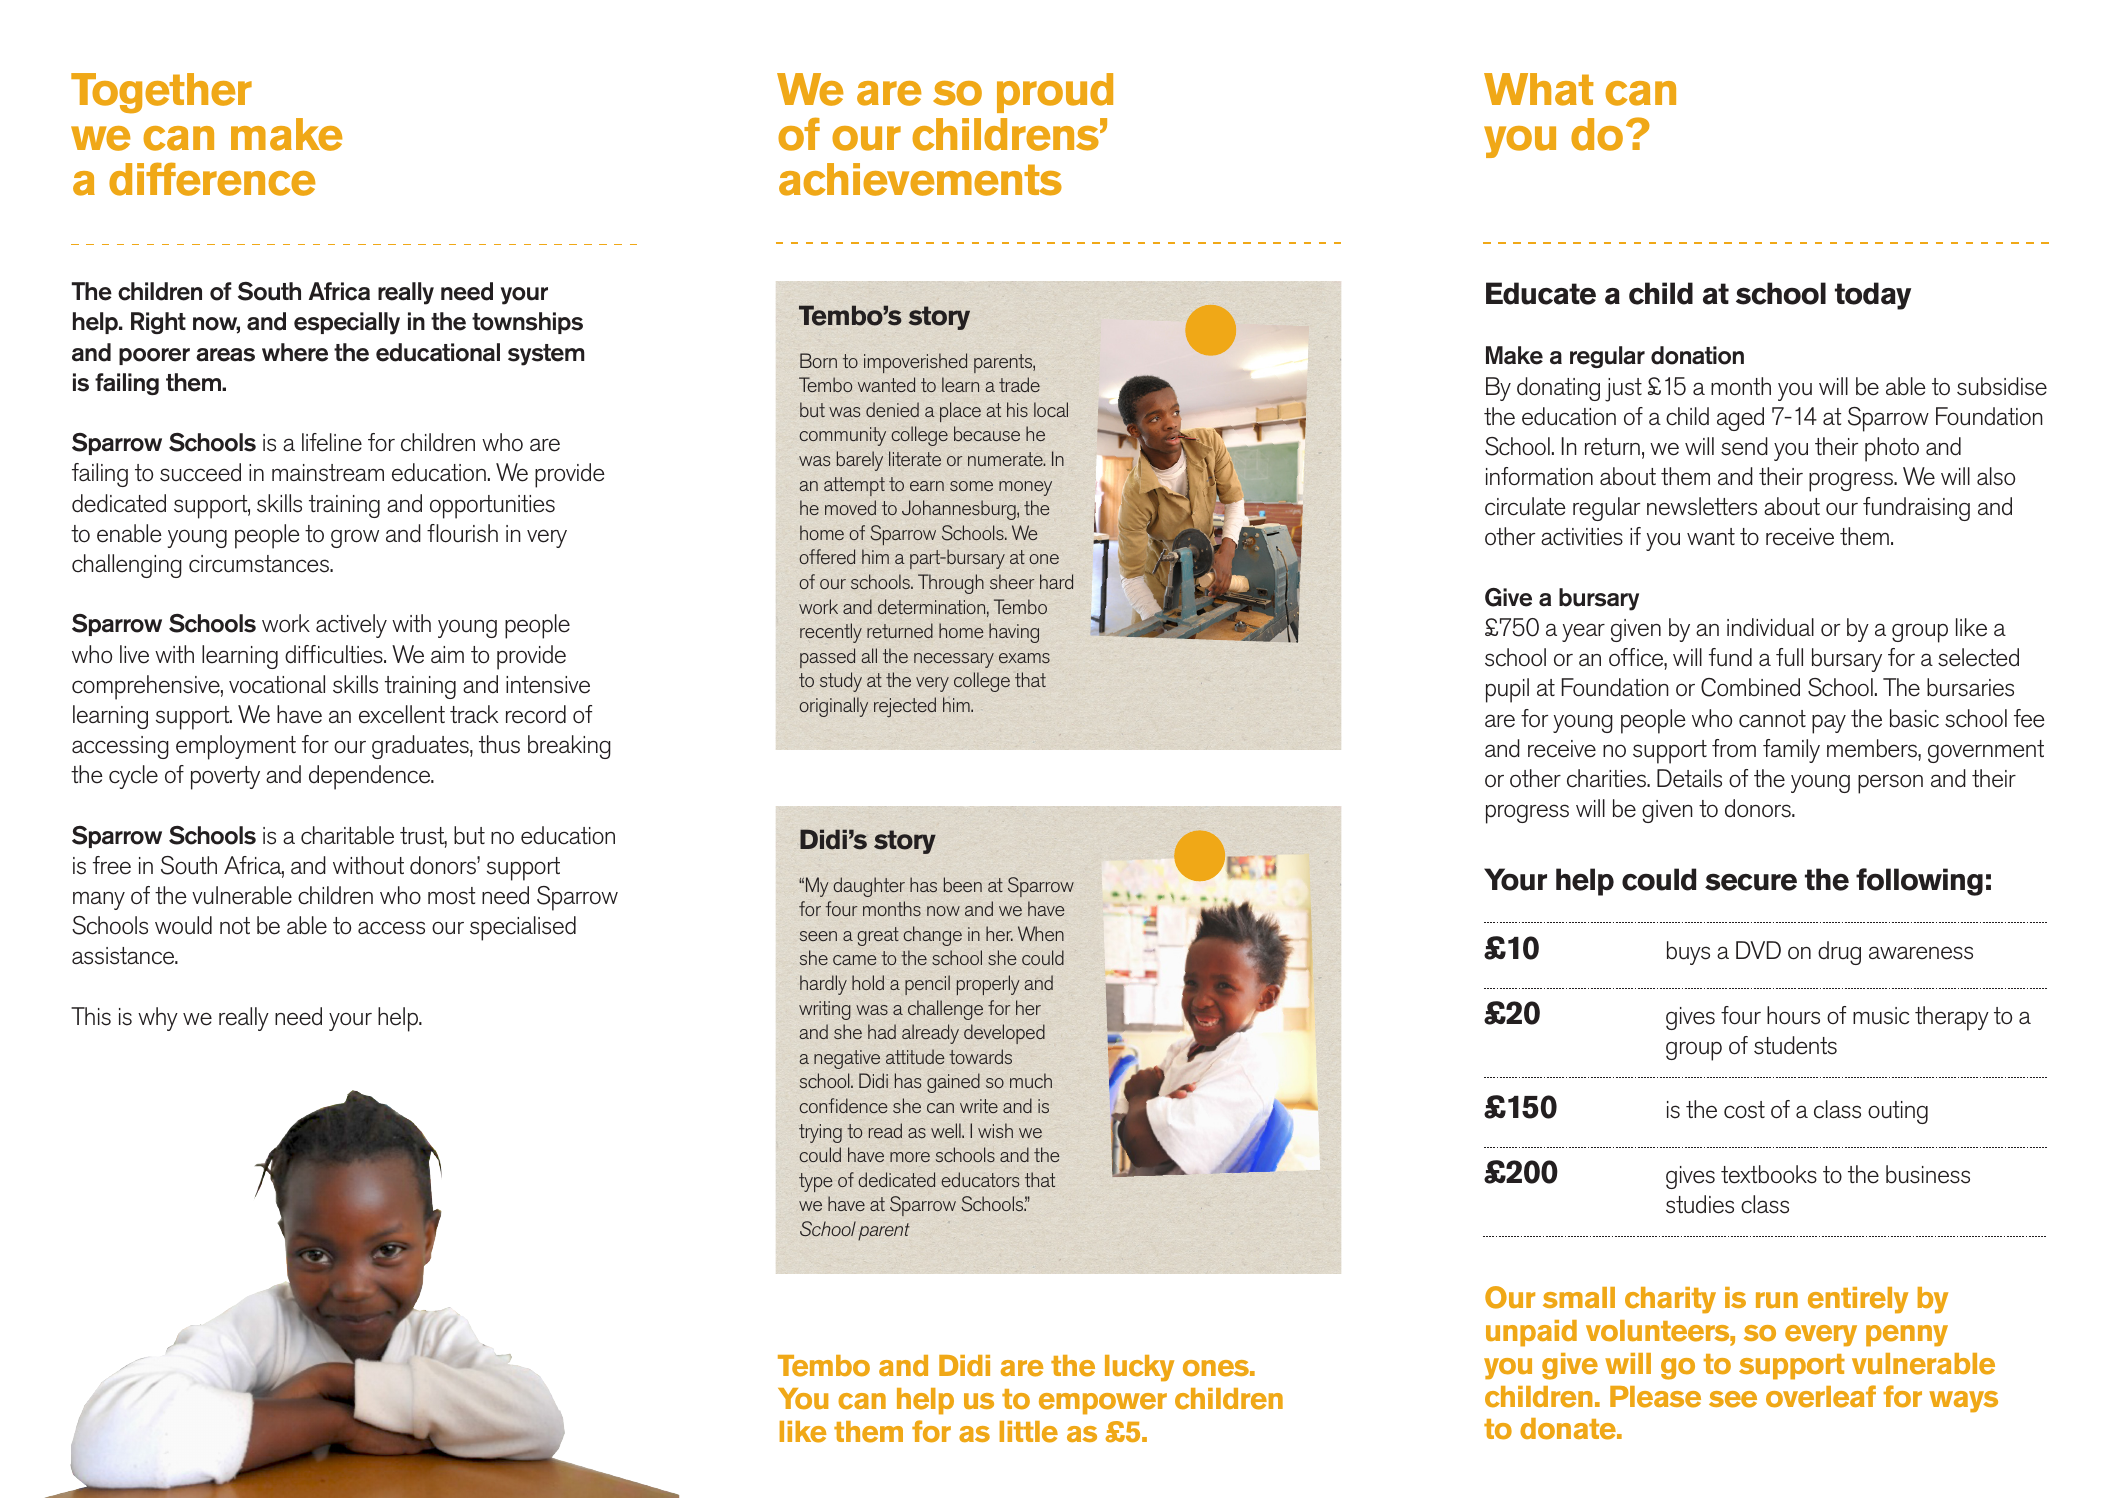 This image has height=1498, width=2119. Describe the element at coordinates (1029, 1432) in the image. I see `little` at that location.
